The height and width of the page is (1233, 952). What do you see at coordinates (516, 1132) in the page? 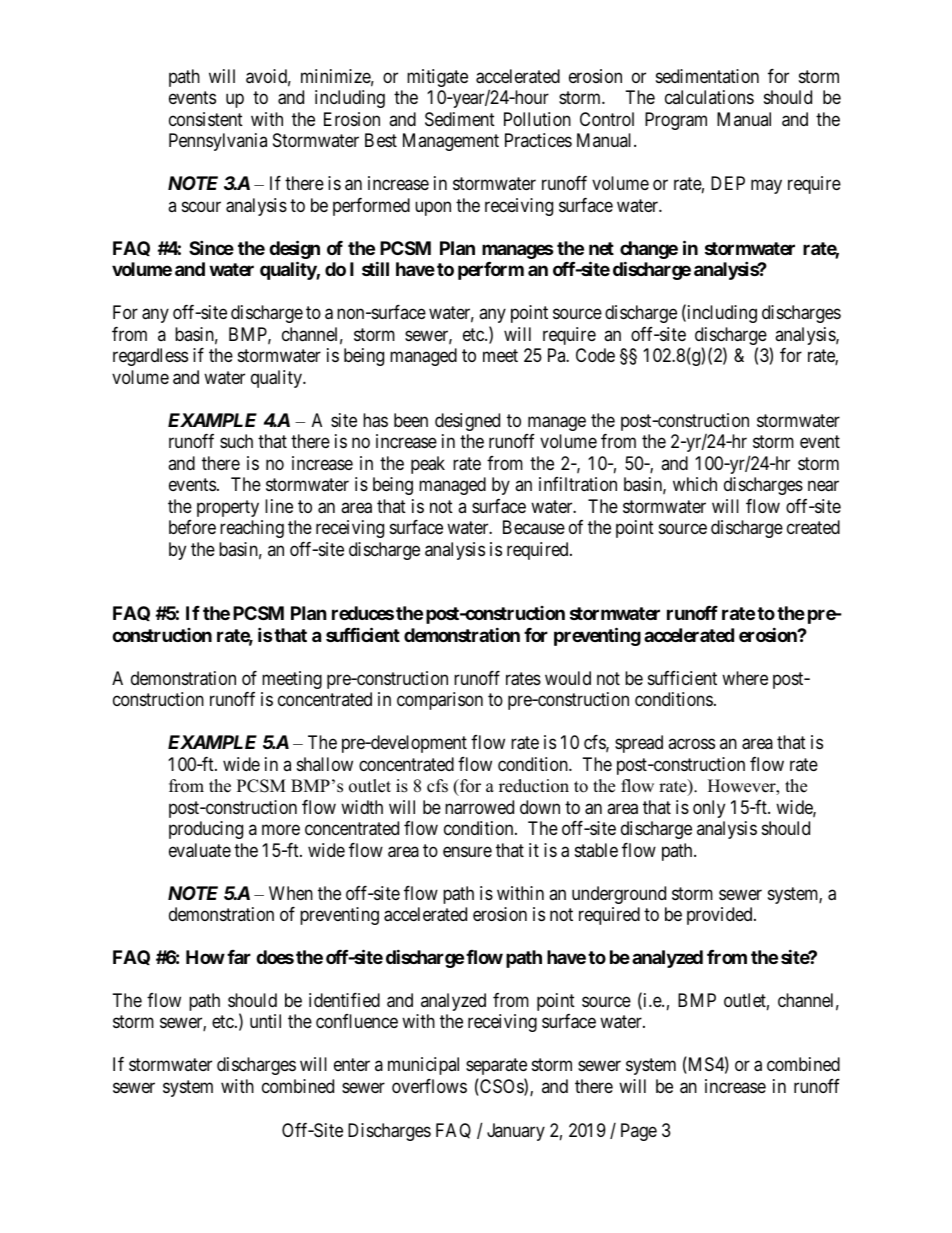
I see `January` at bounding box center [516, 1132].
